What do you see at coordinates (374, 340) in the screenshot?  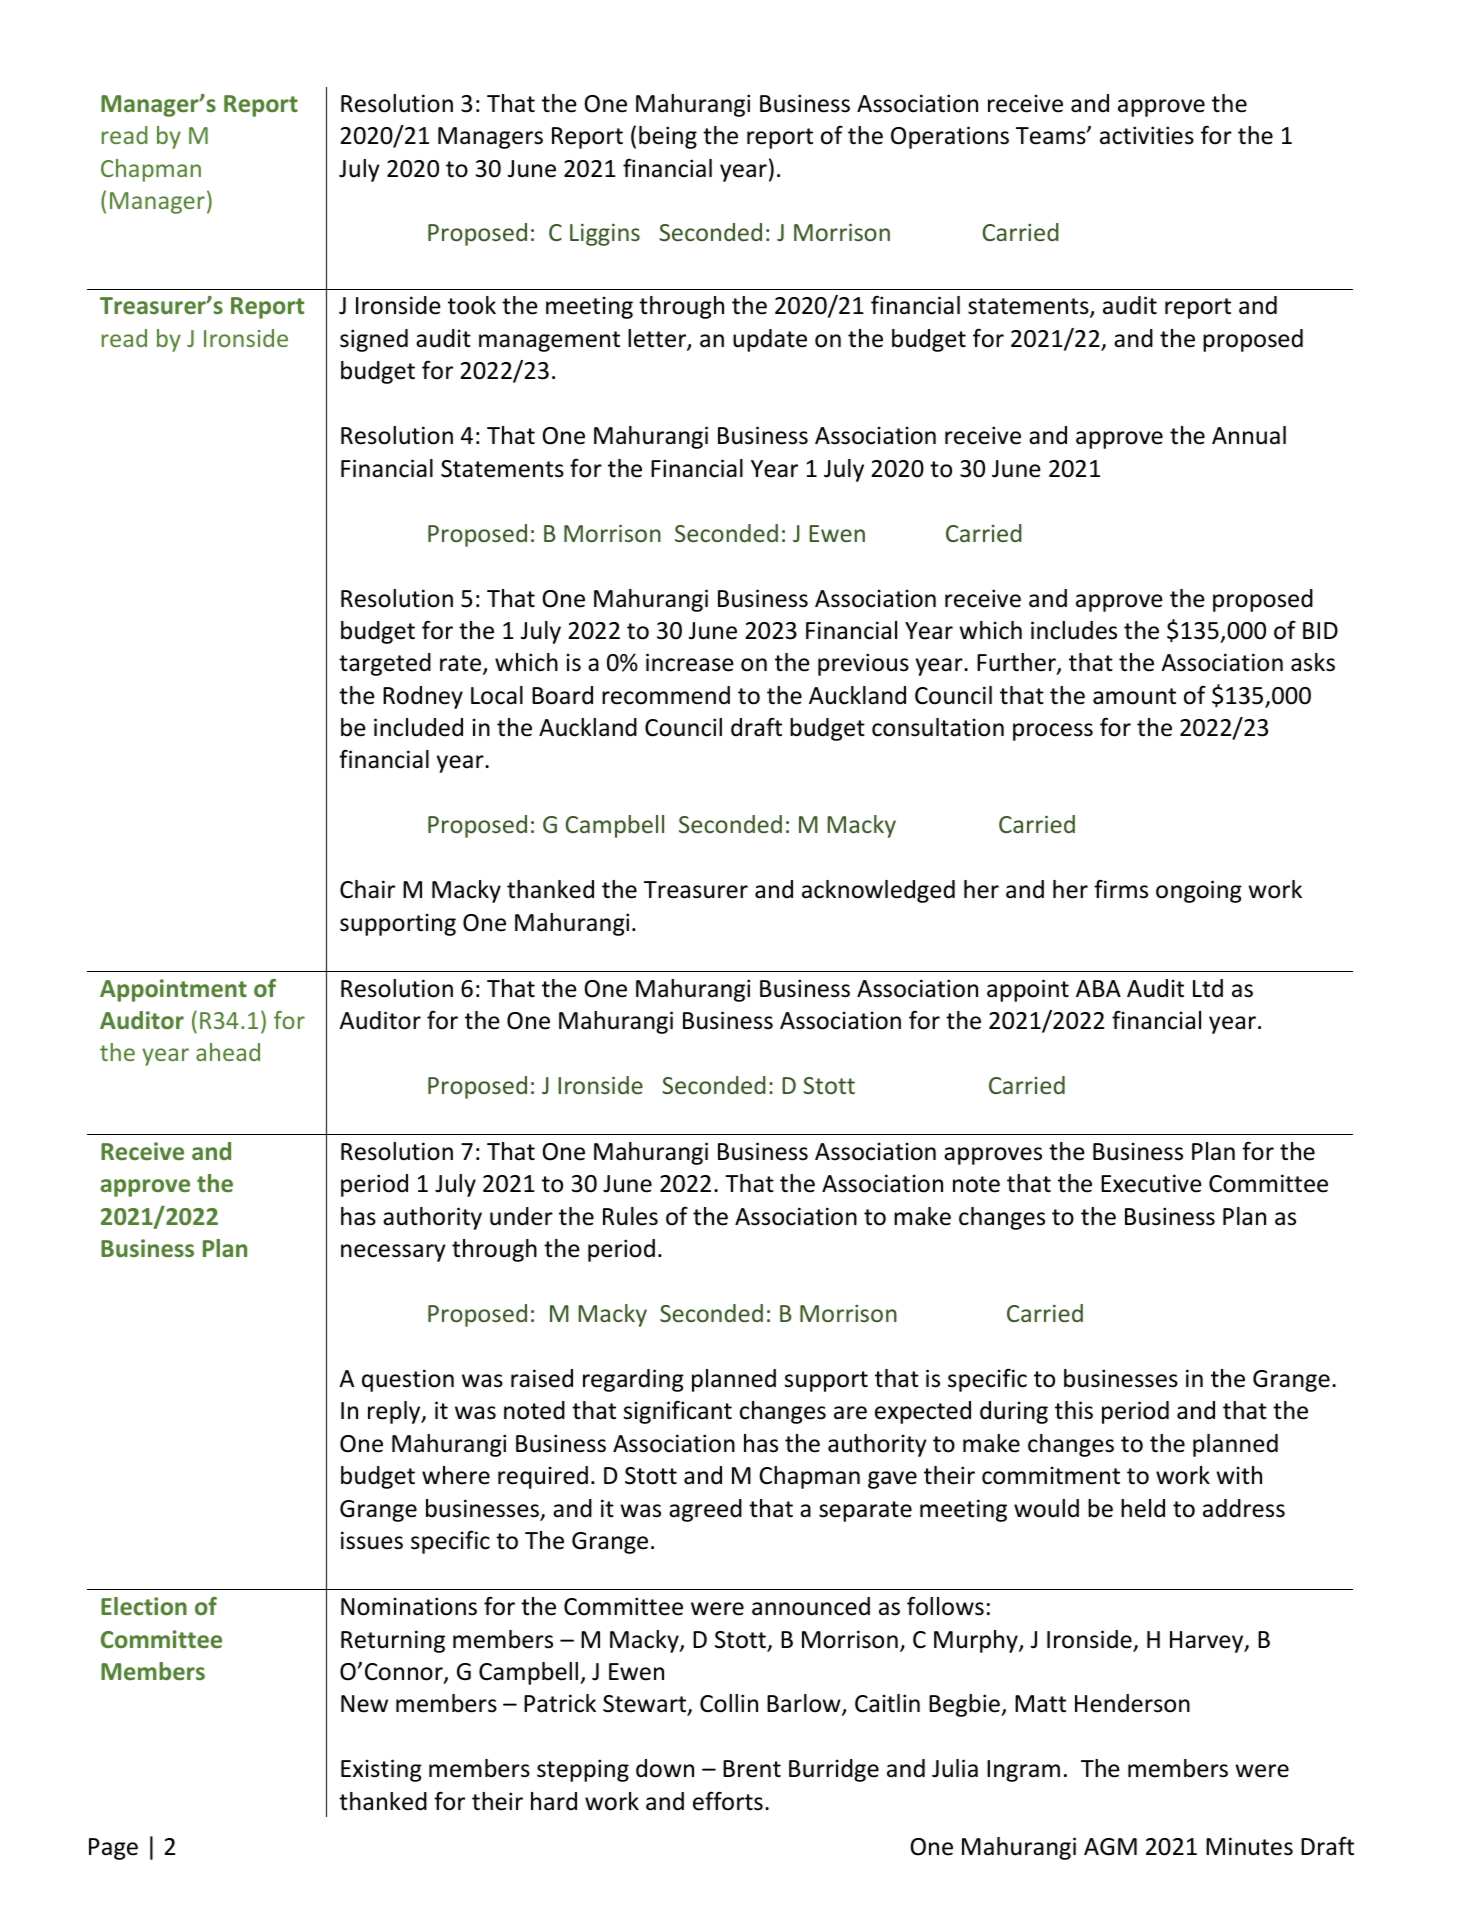 I see `signed` at bounding box center [374, 340].
